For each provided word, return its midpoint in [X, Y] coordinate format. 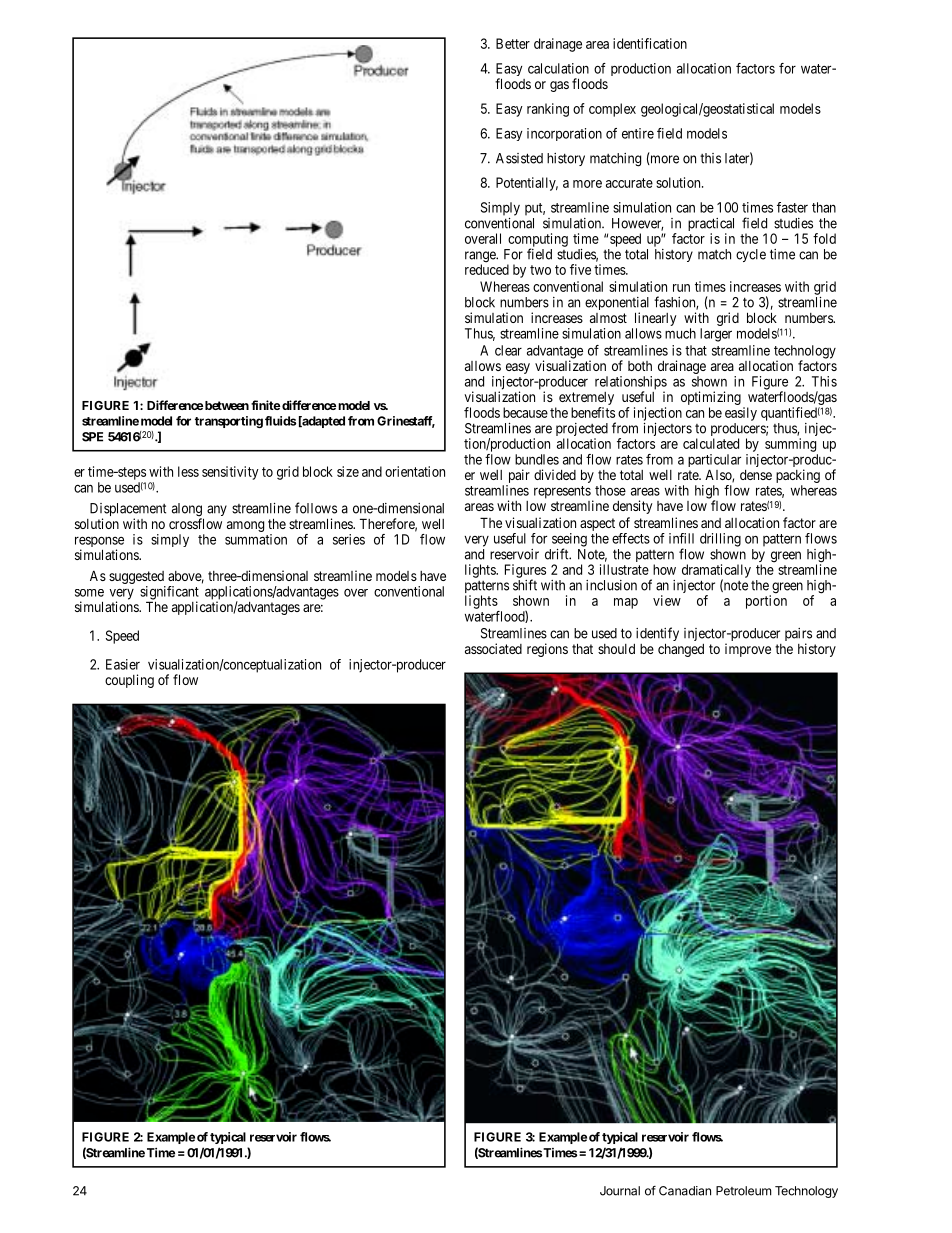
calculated [711, 443]
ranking [548, 110]
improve [748, 650]
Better [513, 43]
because [525, 412]
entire [638, 133]
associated [493, 648]
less [188, 471]
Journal [620, 1191]
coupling [129, 681]
